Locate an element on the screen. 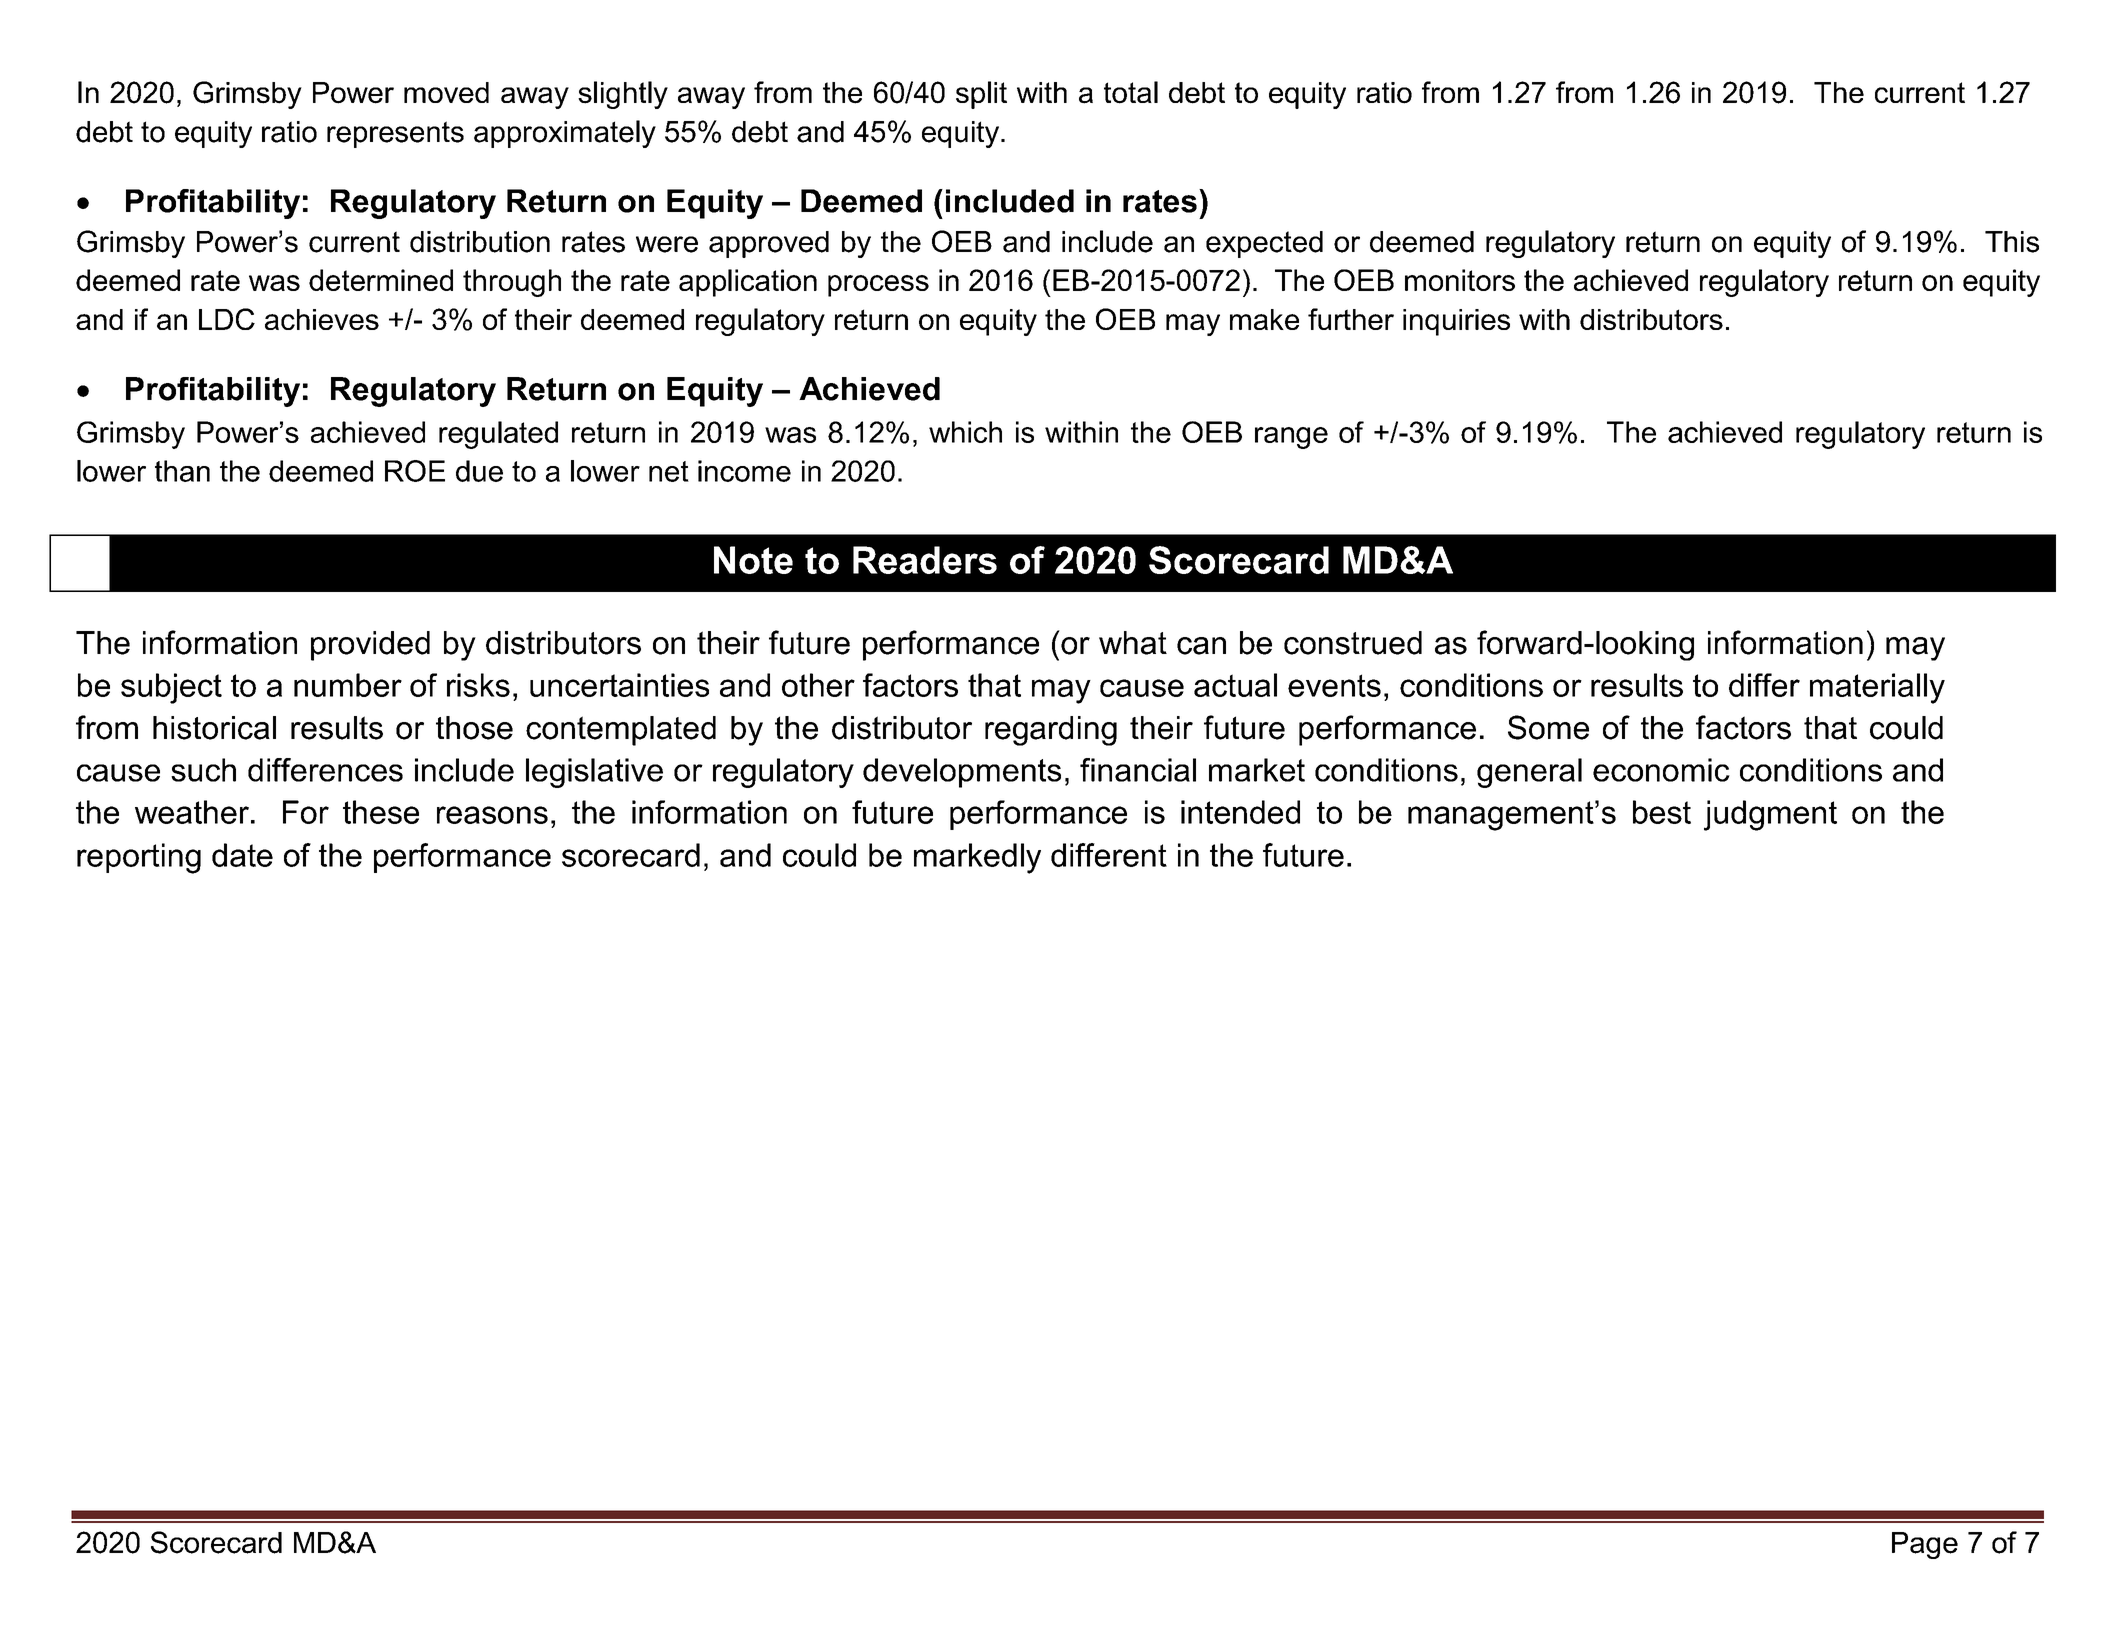  date is located at coordinates (242, 855).
